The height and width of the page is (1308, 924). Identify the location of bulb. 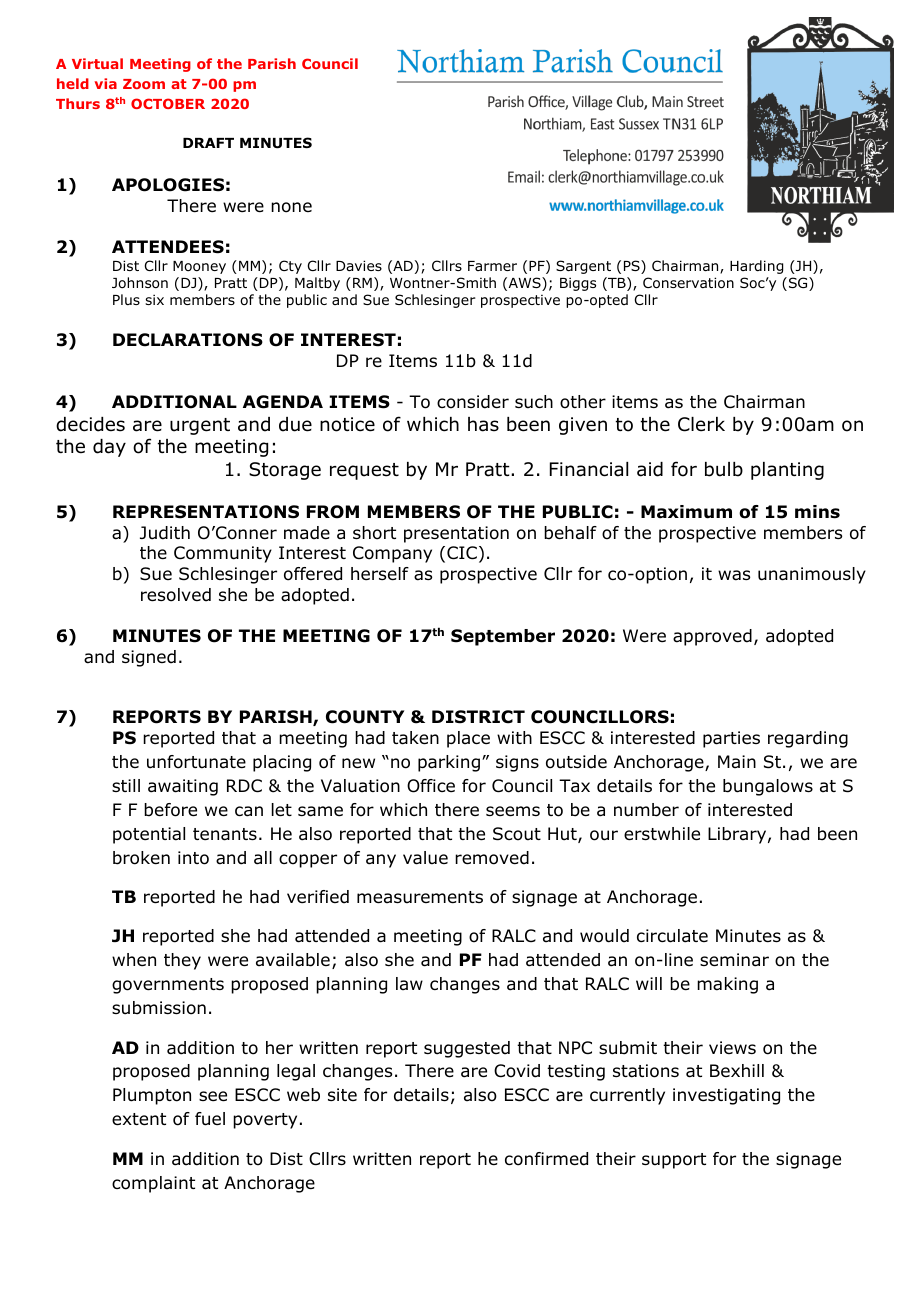
(724, 469).
